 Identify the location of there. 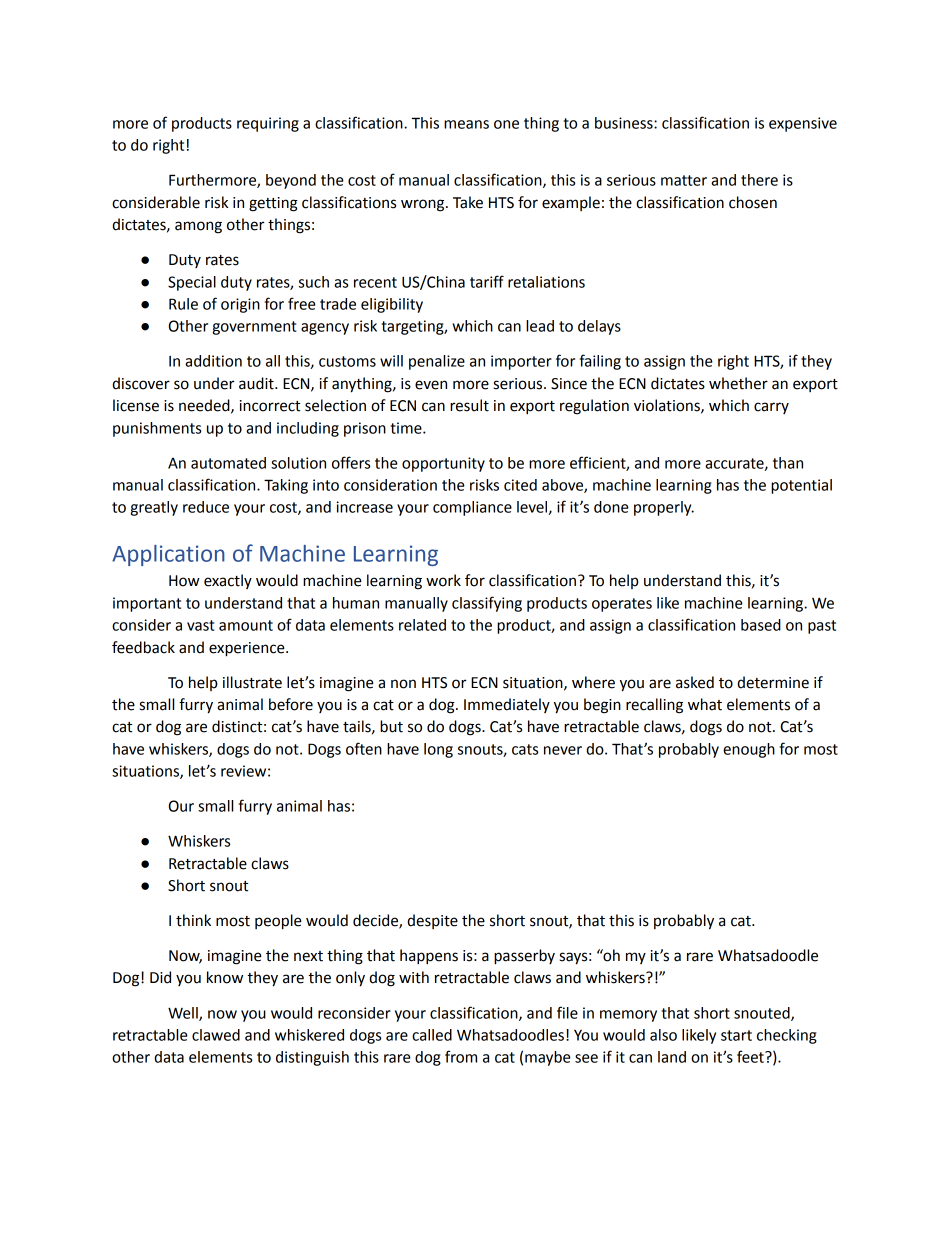
(759, 180).
